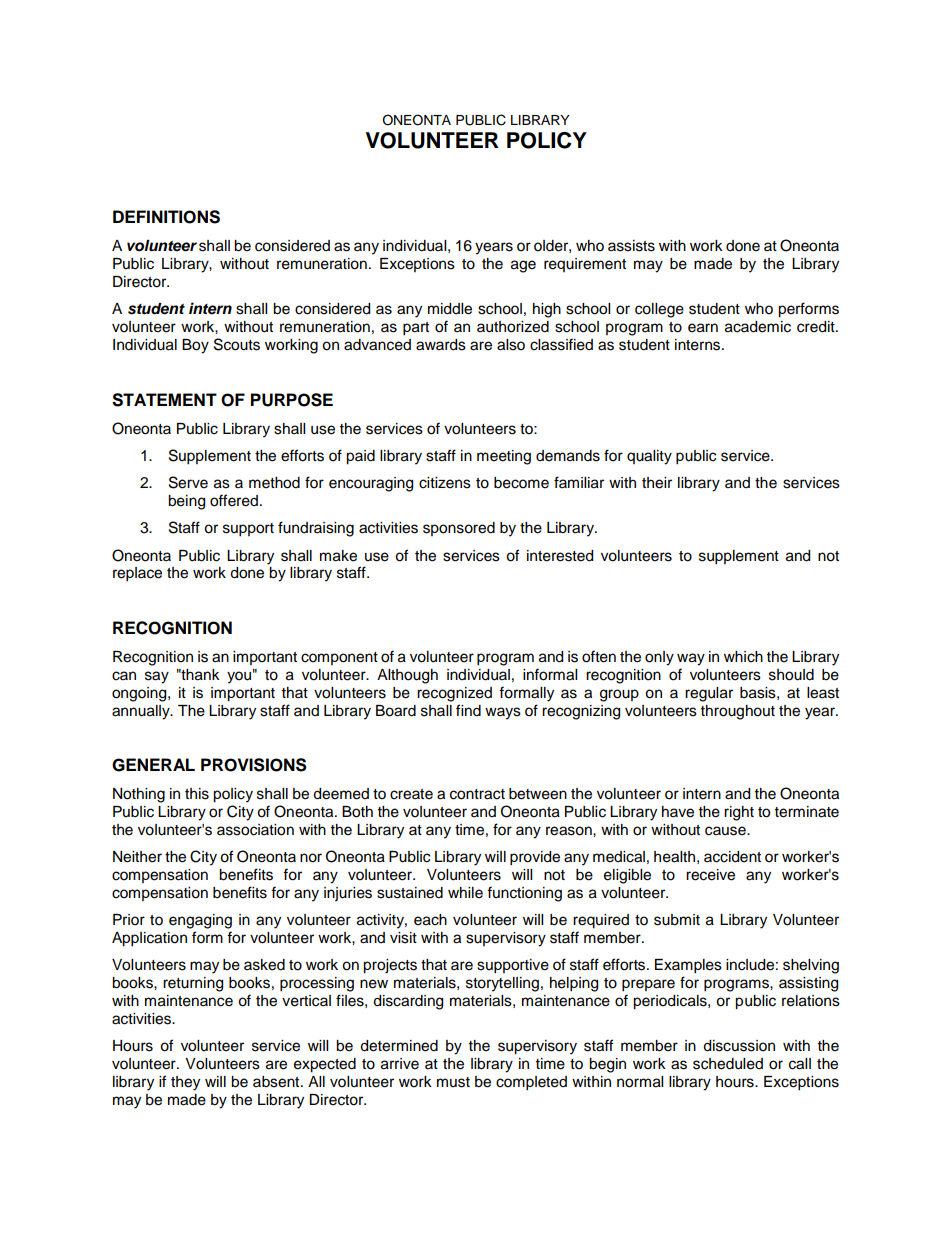  Describe the element at coordinates (254, 765) in the image. I see `PROVISIONS` at that location.
